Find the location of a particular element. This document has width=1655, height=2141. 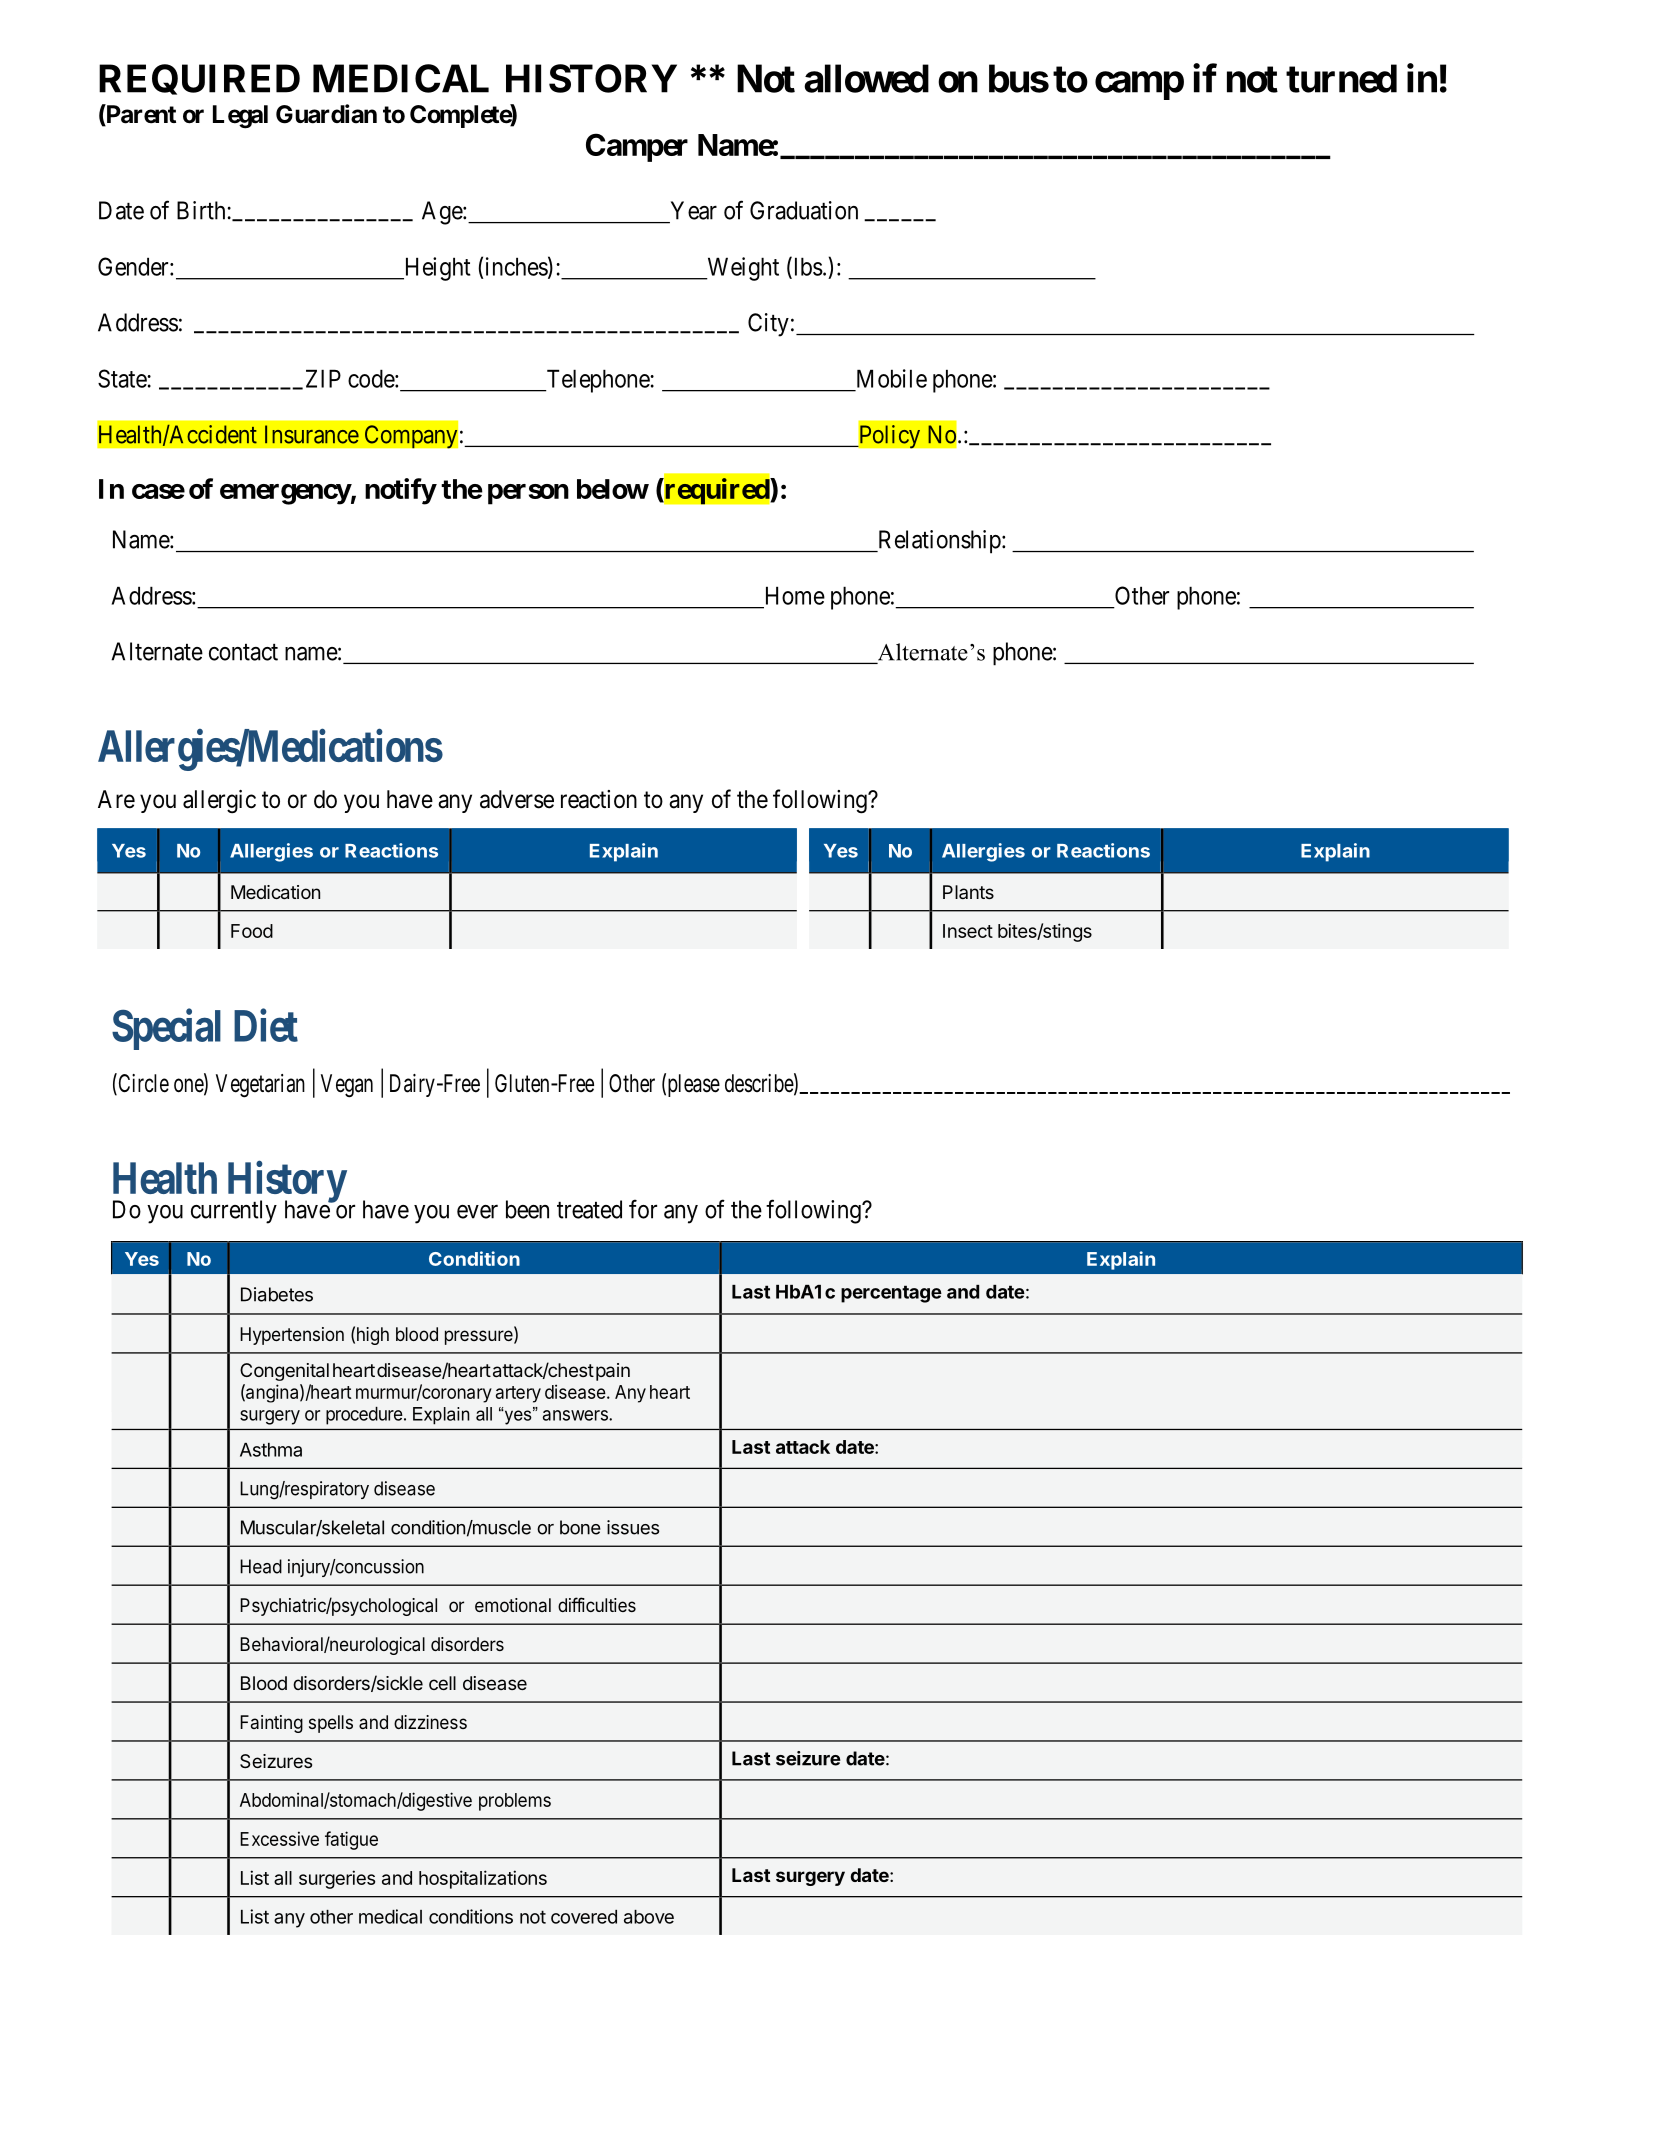

above is located at coordinates (649, 1917).
